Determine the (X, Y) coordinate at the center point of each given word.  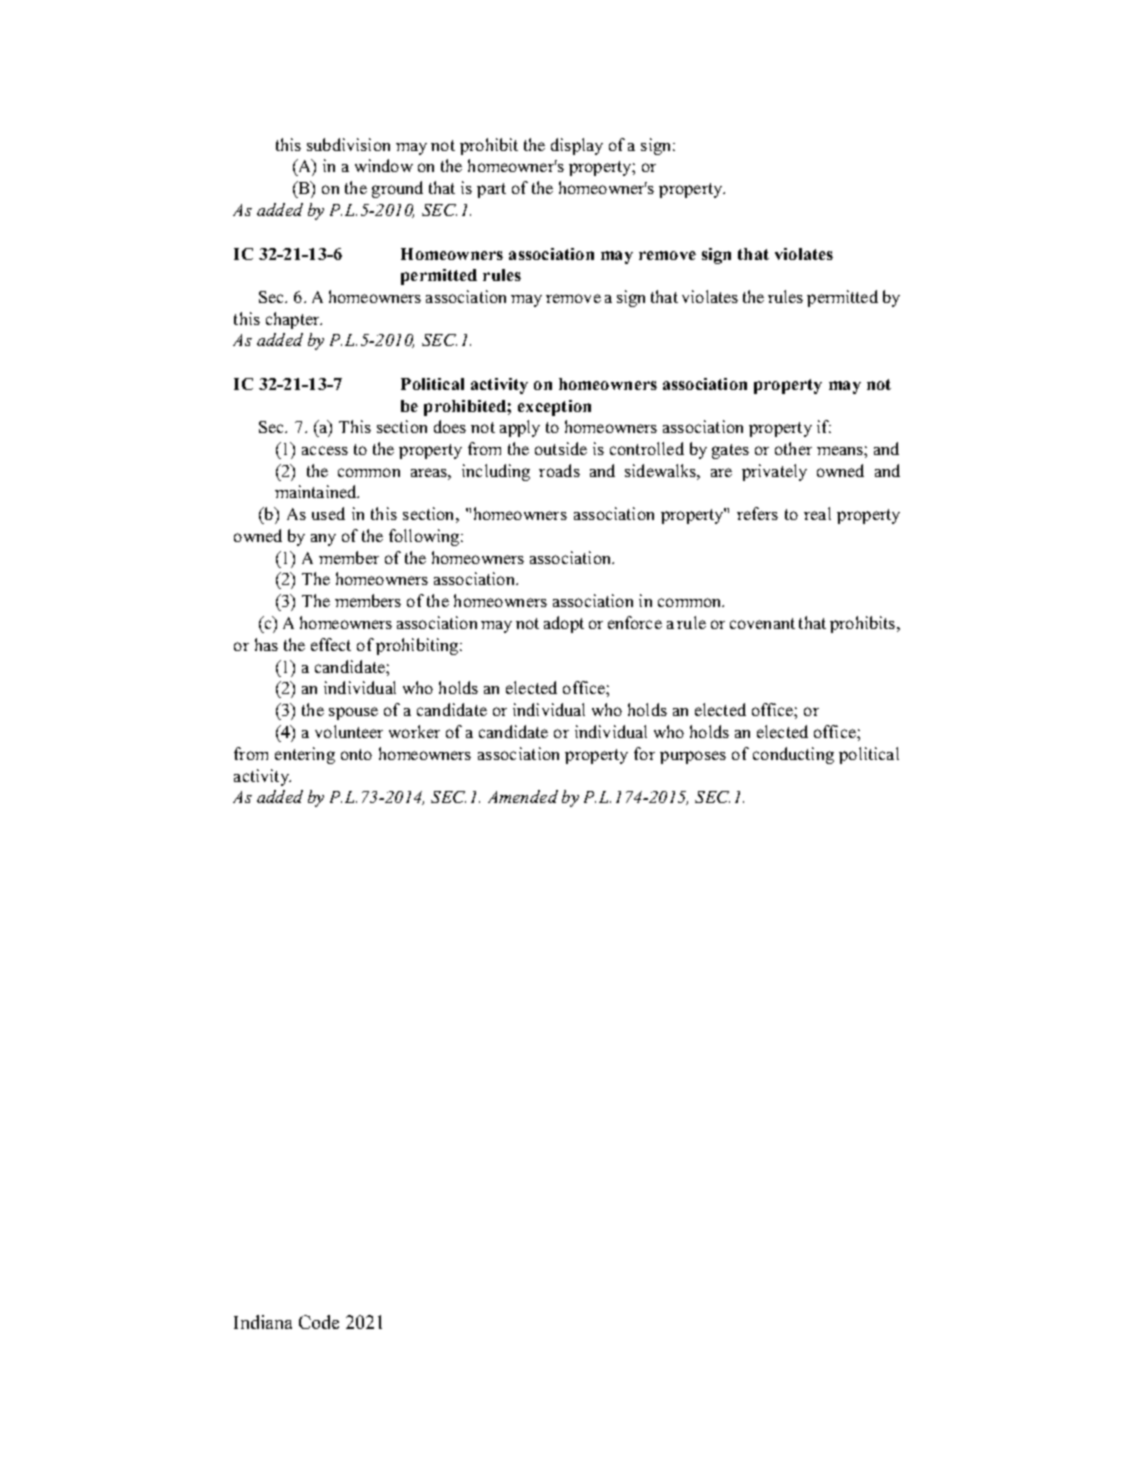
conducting (793, 755)
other (793, 448)
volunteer (349, 731)
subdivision (348, 144)
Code (319, 1322)
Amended (523, 796)
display (577, 146)
